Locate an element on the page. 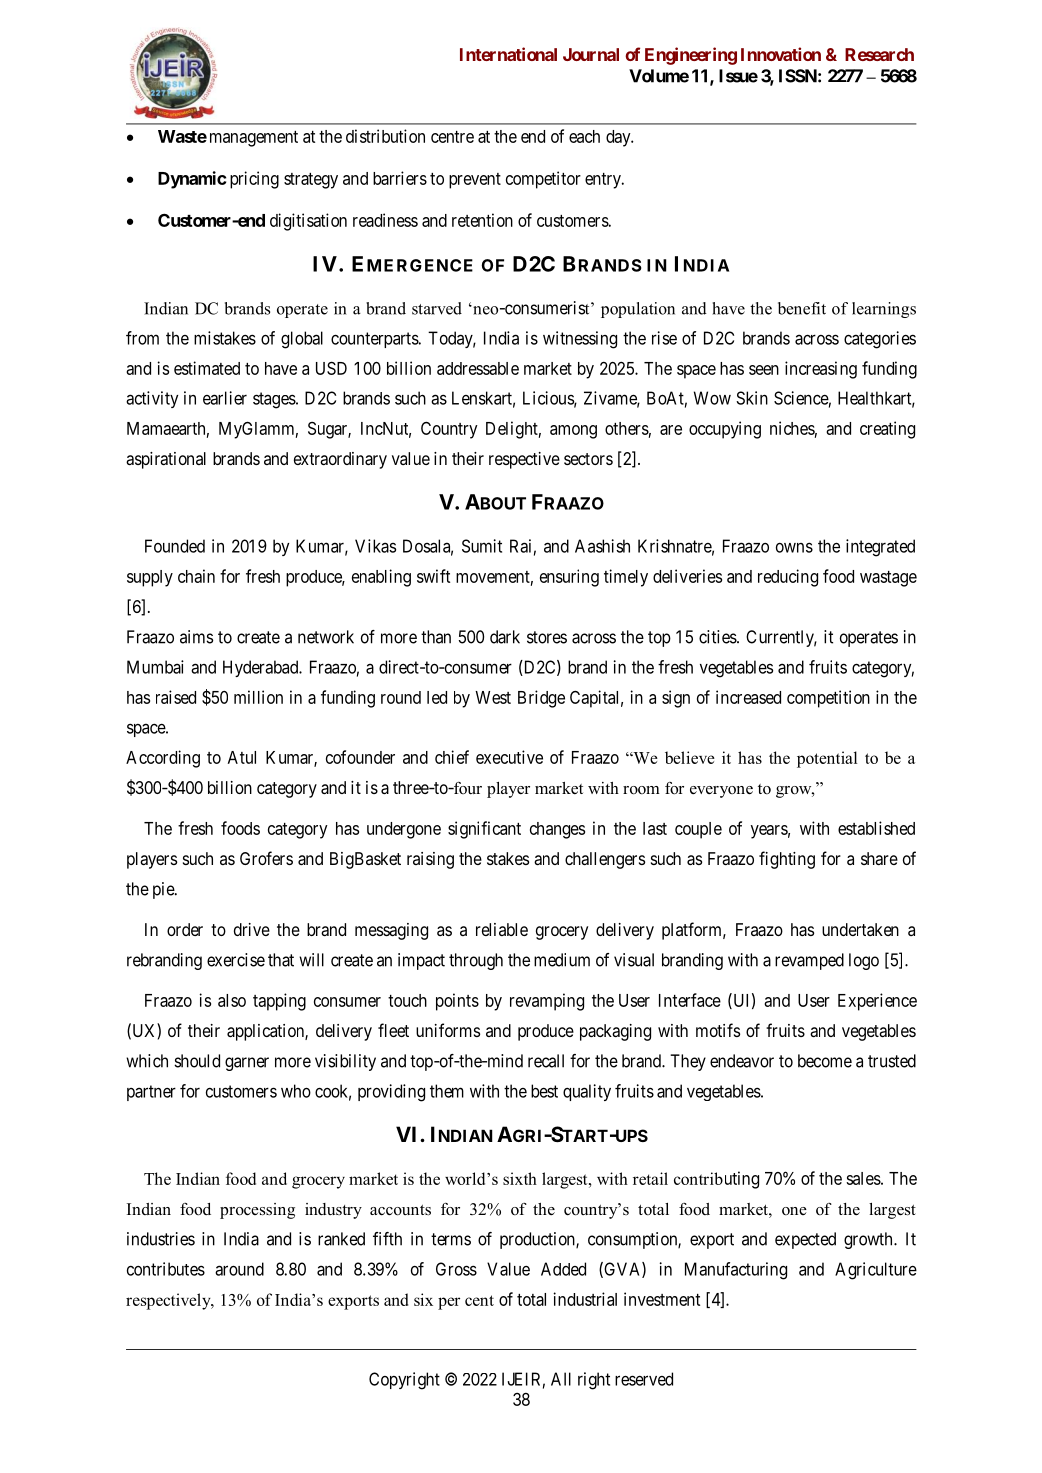 The image size is (1042, 1473). reliable is located at coordinates (502, 929).
